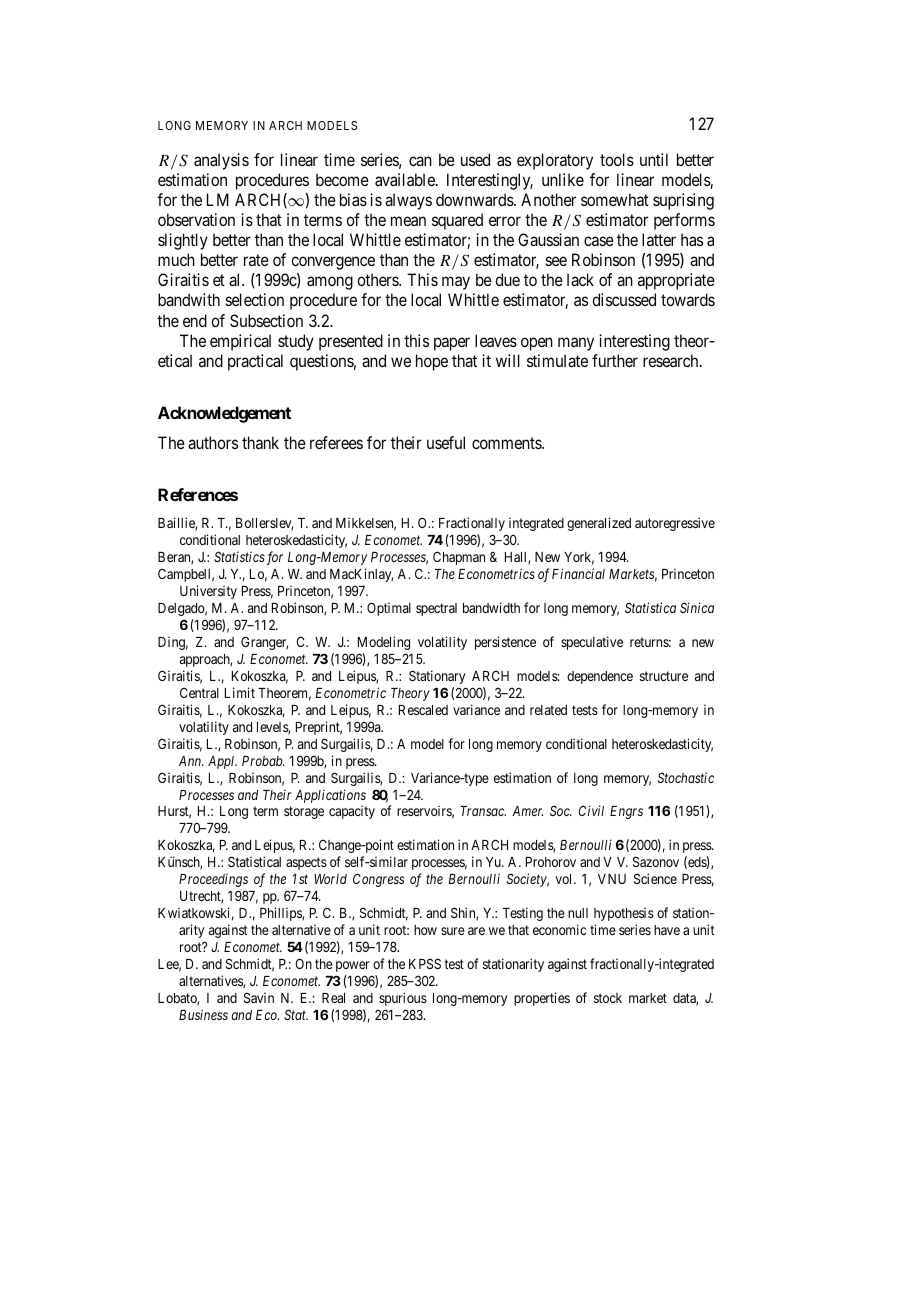 The width and height of the document is (924, 1308). I want to click on stock, so click(608, 998).
